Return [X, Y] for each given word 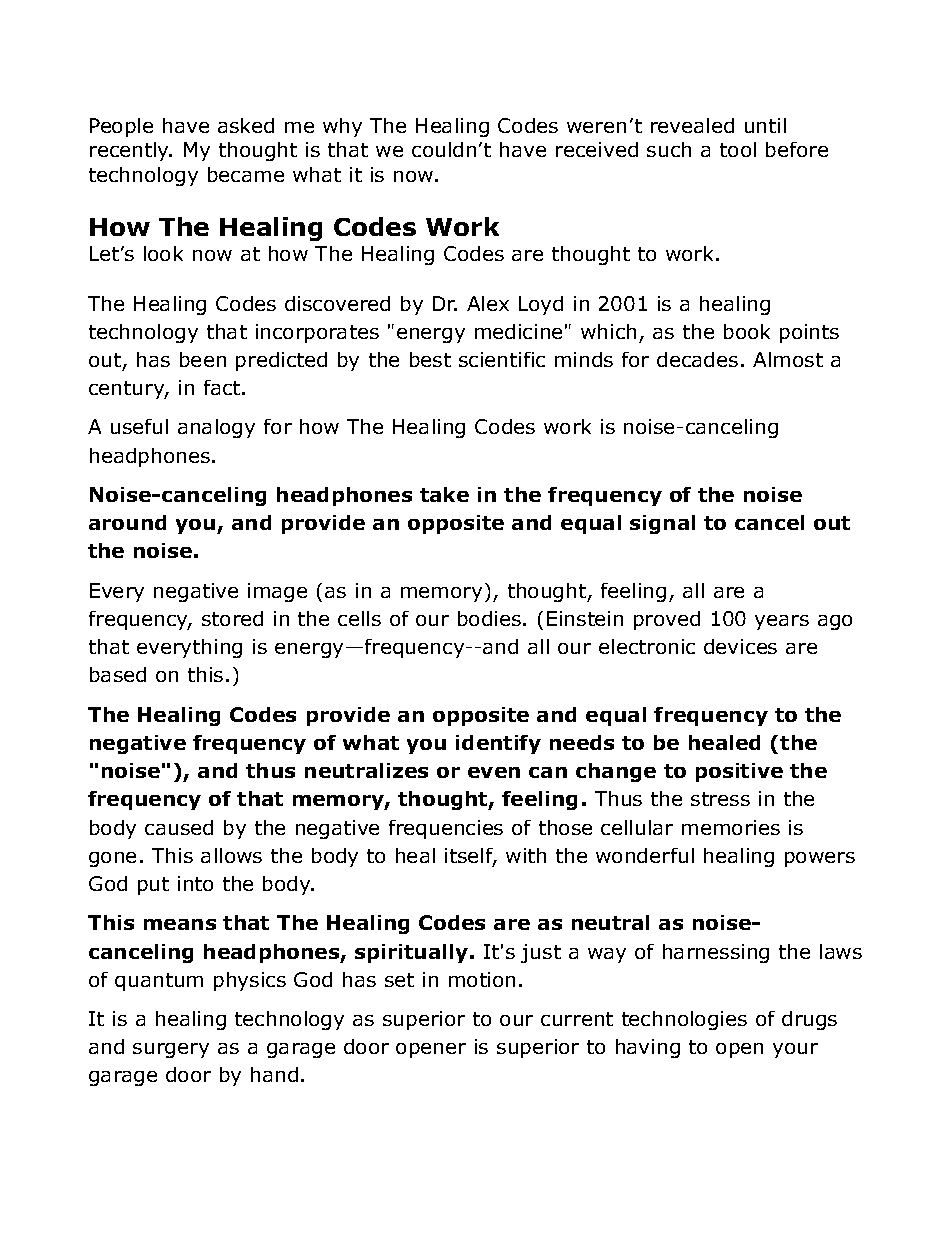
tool [738, 149]
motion [482, 979]
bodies [489, 618]
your [795, 1050]
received [597, 149]
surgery [171, 1050]
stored [232, 618]
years [782, 622]
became [246, 174]
